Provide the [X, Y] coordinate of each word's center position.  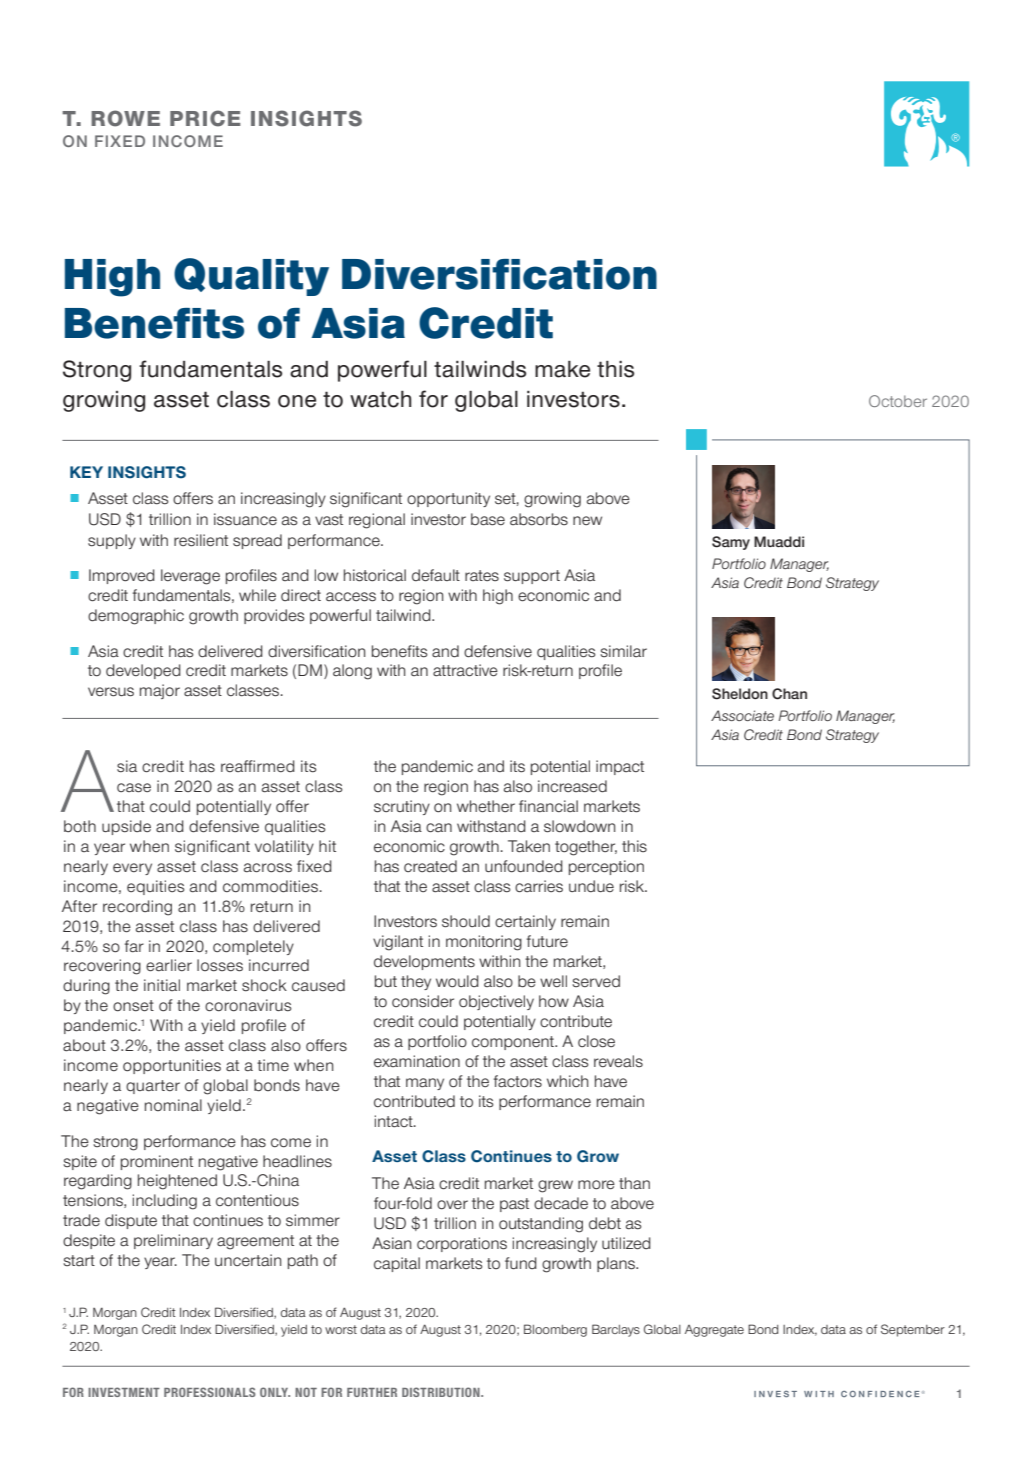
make [562, 369]
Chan [789, 694]
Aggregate [714, 1331]
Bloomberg [555, 1330]
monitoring [484, 943]
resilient [201, 540]
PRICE [205, 118]
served [596, 981]
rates [482, 575]
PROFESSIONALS [210, 1392]
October [898, 401]
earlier [169, 965]
